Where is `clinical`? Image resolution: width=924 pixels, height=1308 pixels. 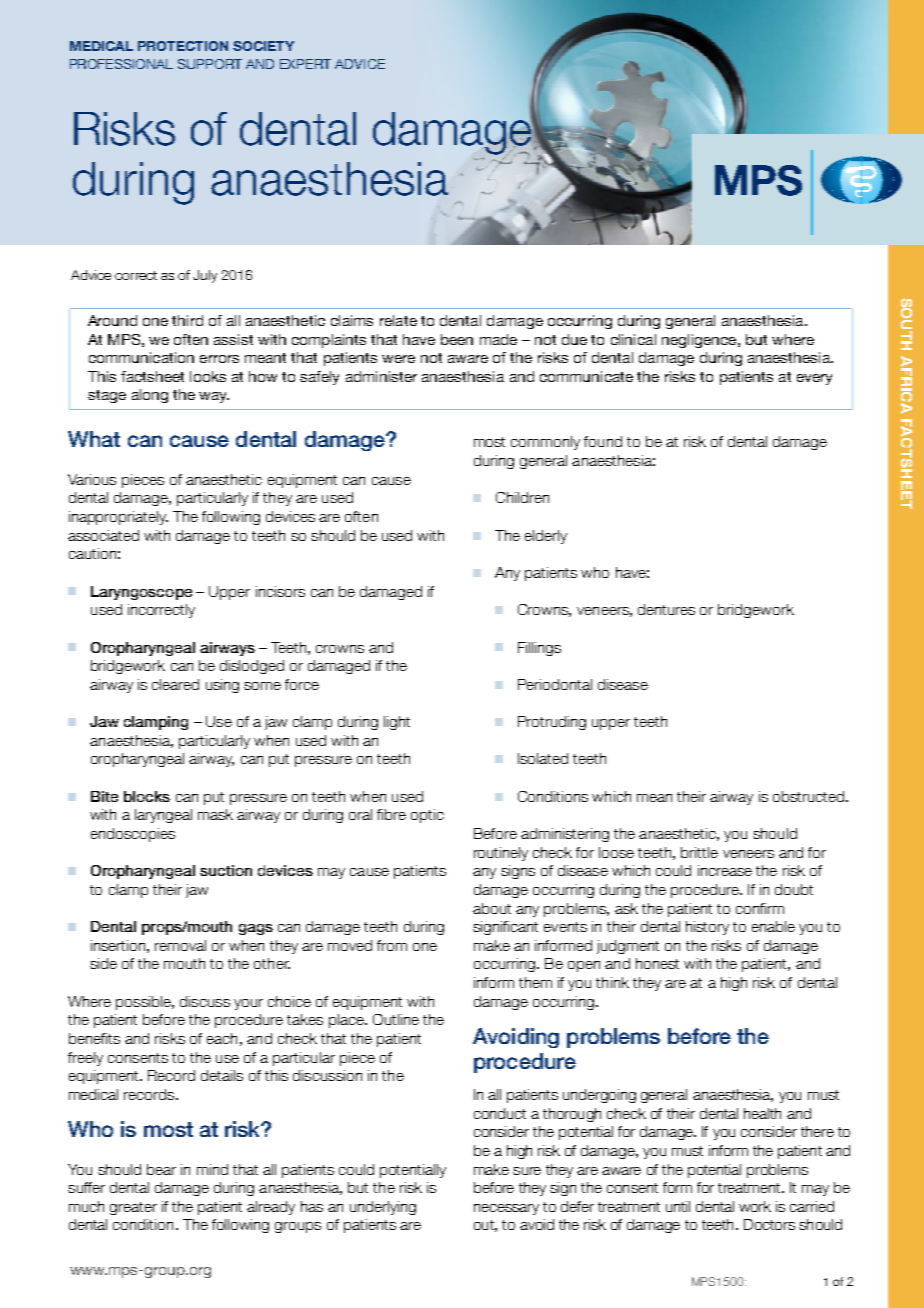
clinical is located at coordinates (633, 339).
